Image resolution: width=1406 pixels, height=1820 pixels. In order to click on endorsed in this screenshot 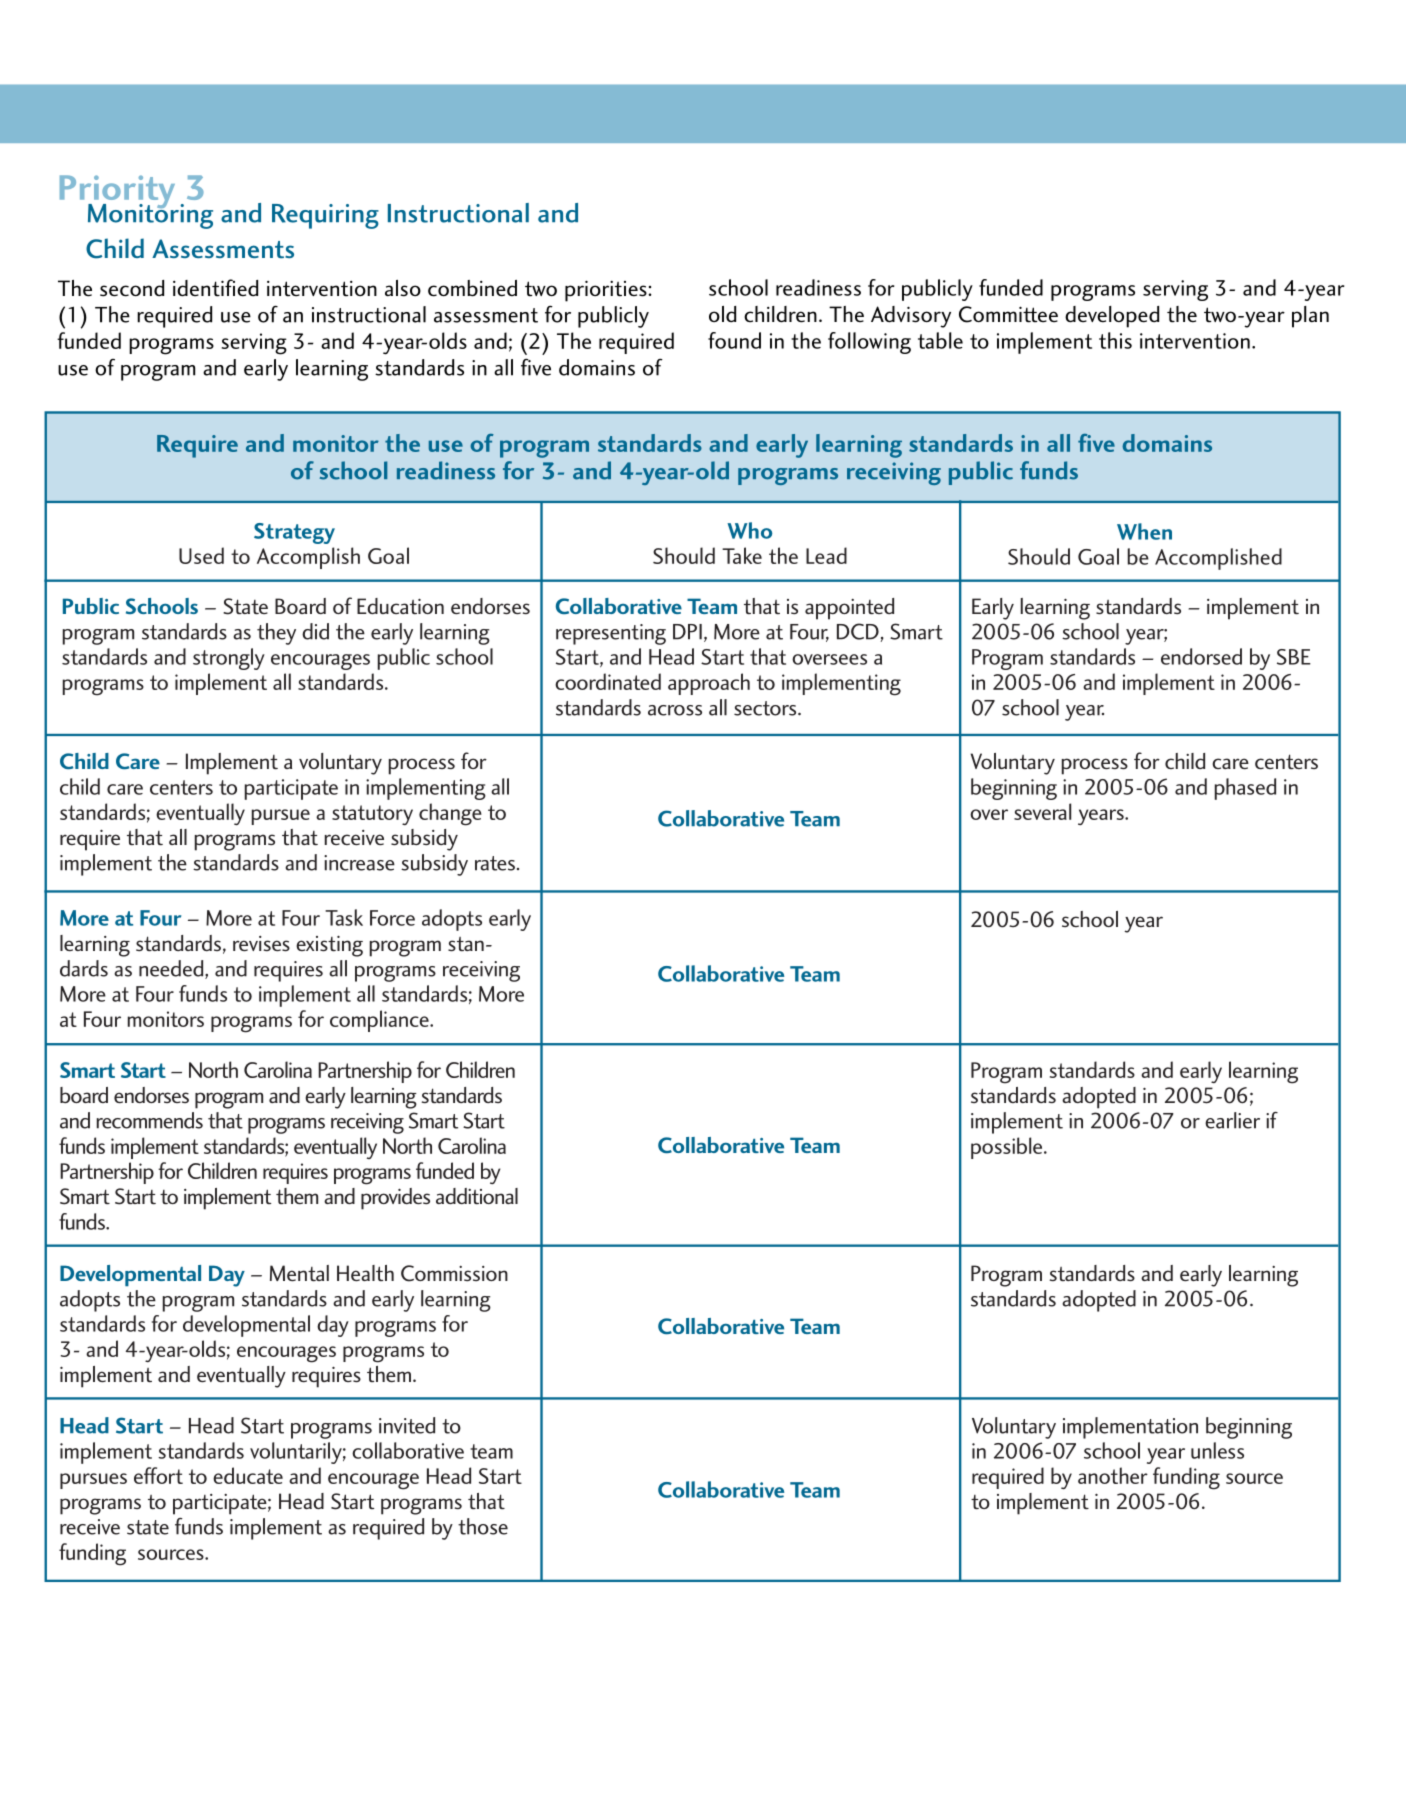, I will do `click(1201, 656)`.
